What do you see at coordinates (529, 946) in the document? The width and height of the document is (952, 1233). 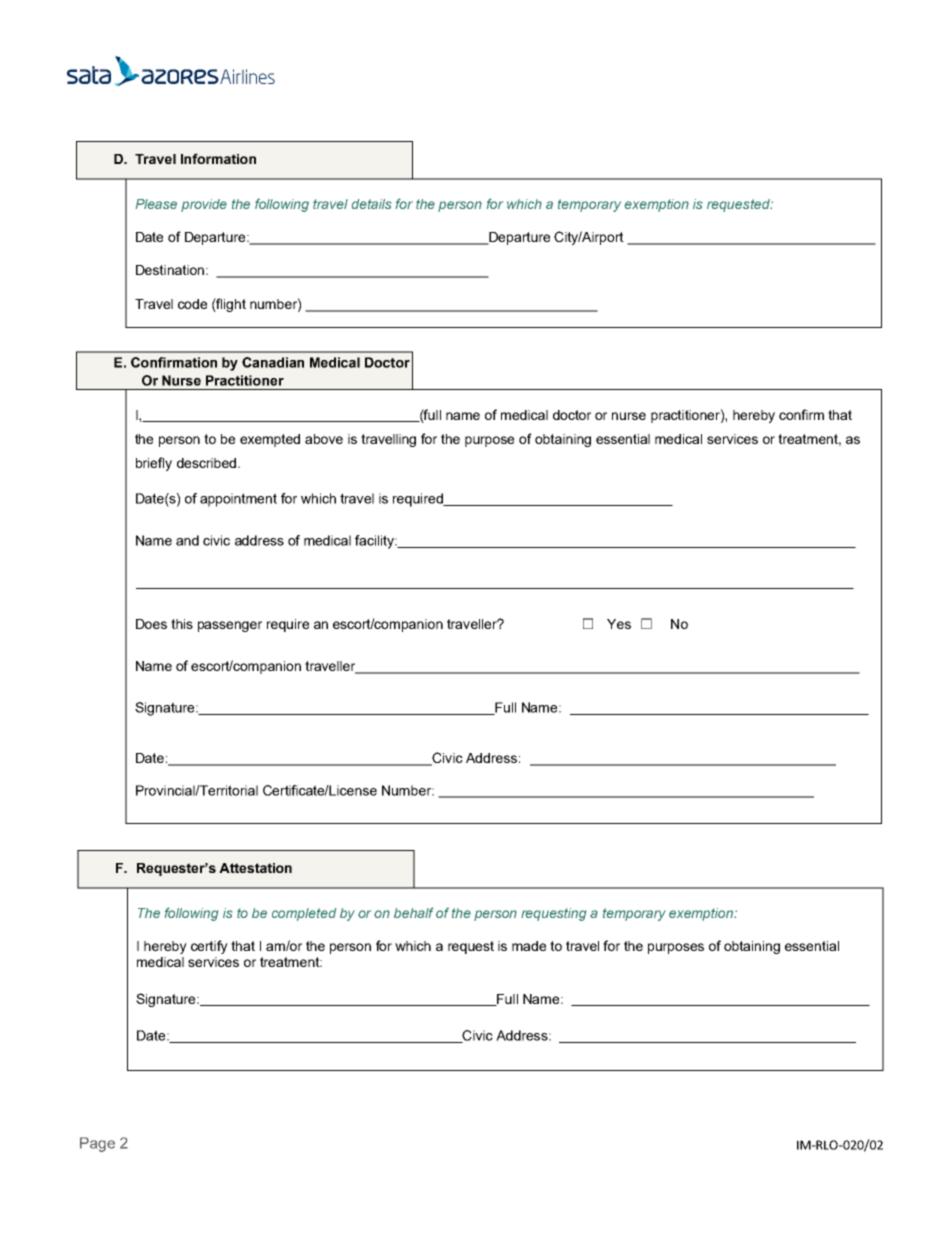 I see `made` at bounding box center [529, 946].
